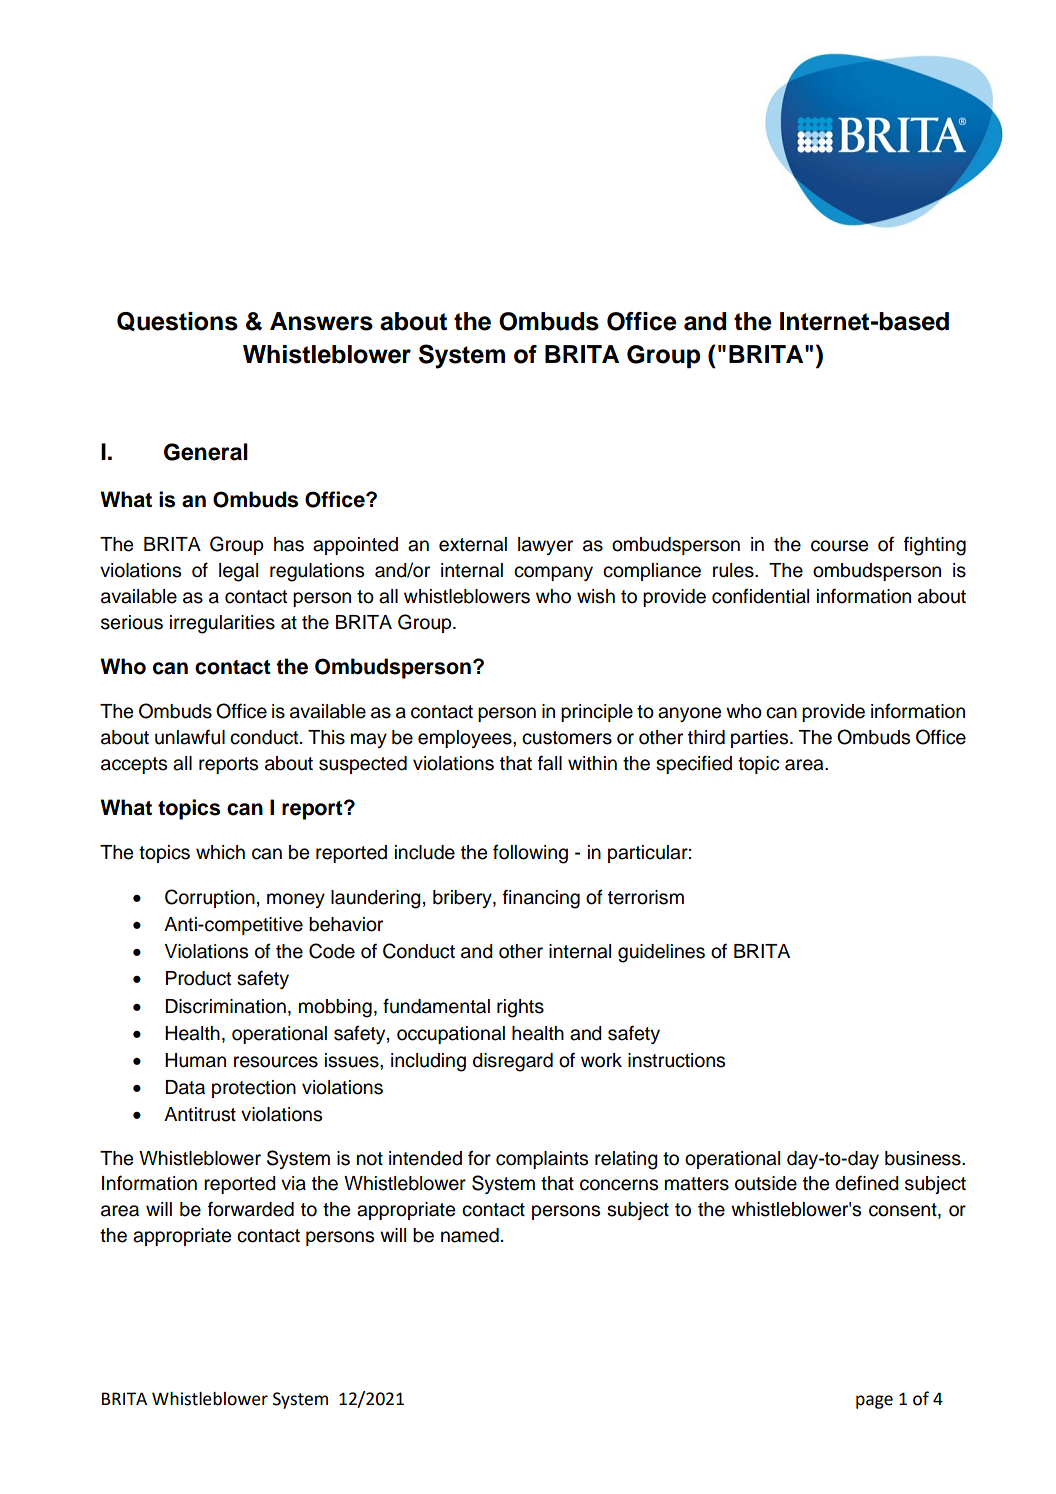 The width and height of the screenshot is (1056, 1494). Describe the element at coordinates (550, 763) in the screenshot. I see `fall` at that location.
